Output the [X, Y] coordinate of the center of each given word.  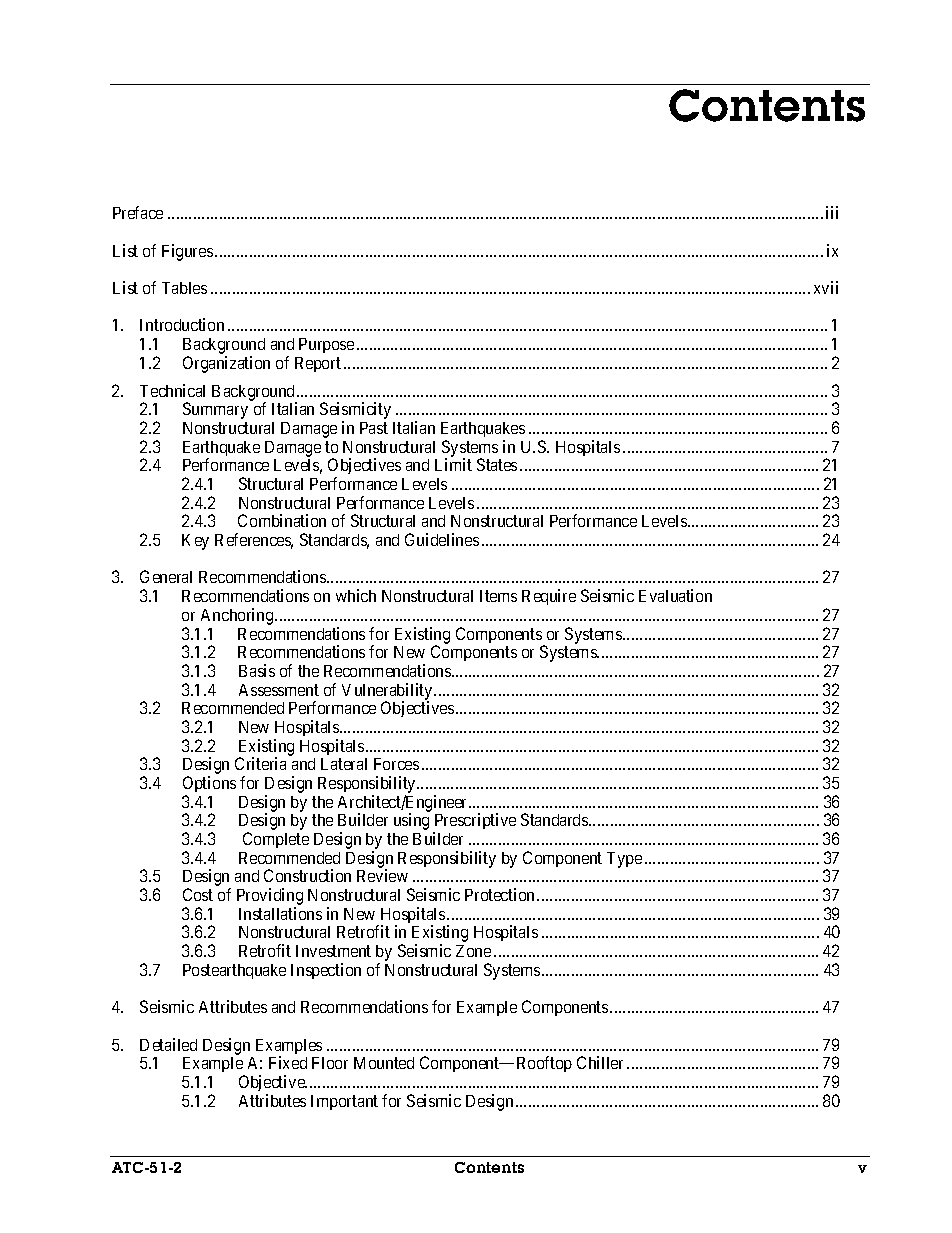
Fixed [288, 1062]
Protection [499, 894]
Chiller [600, 1062]
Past [374, 428]
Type [624, 860]
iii [832, 212]
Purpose [326, 345]
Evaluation [675, 595]
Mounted [384, 1063]
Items [498, 596]
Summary [215, 410]
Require [549, 597]
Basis [257, 670]
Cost [198, 894]
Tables [184, 288]
